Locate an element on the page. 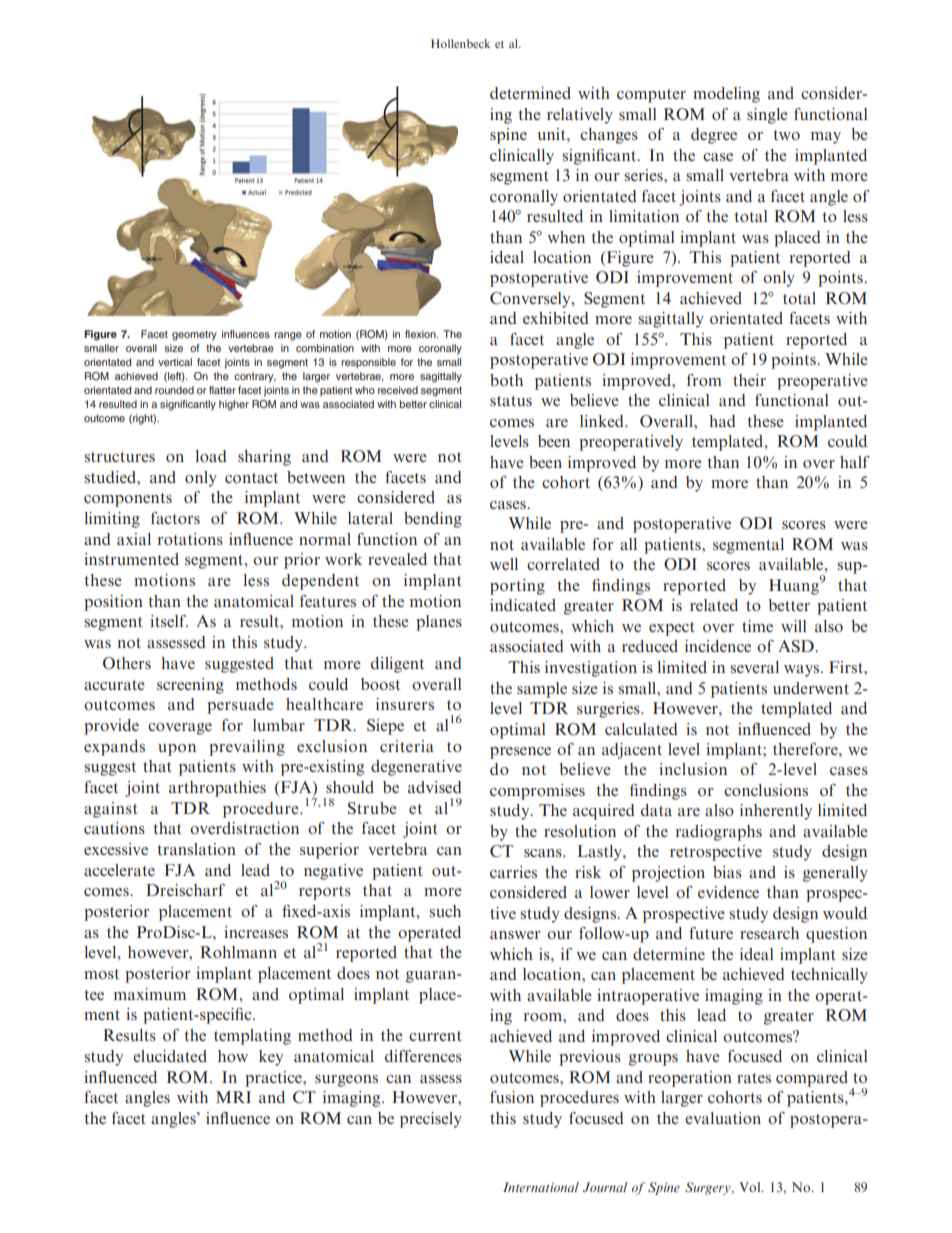 The height and width of the document is (1233, 952). translation is located at coordinates (196, 849).
